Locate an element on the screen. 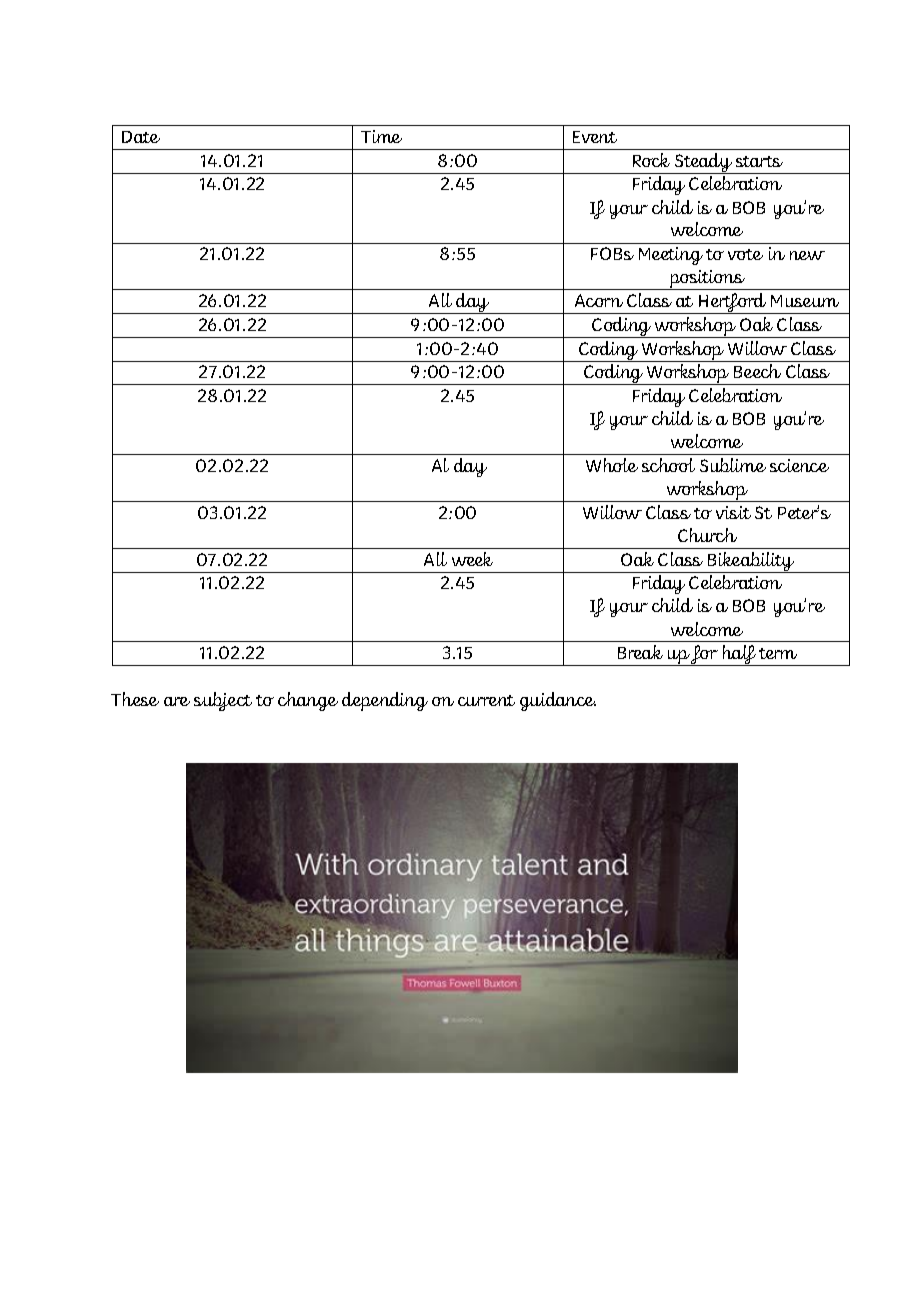 This screenshot has width=924, height=1308. starts is located at coordinates (759, 161).
